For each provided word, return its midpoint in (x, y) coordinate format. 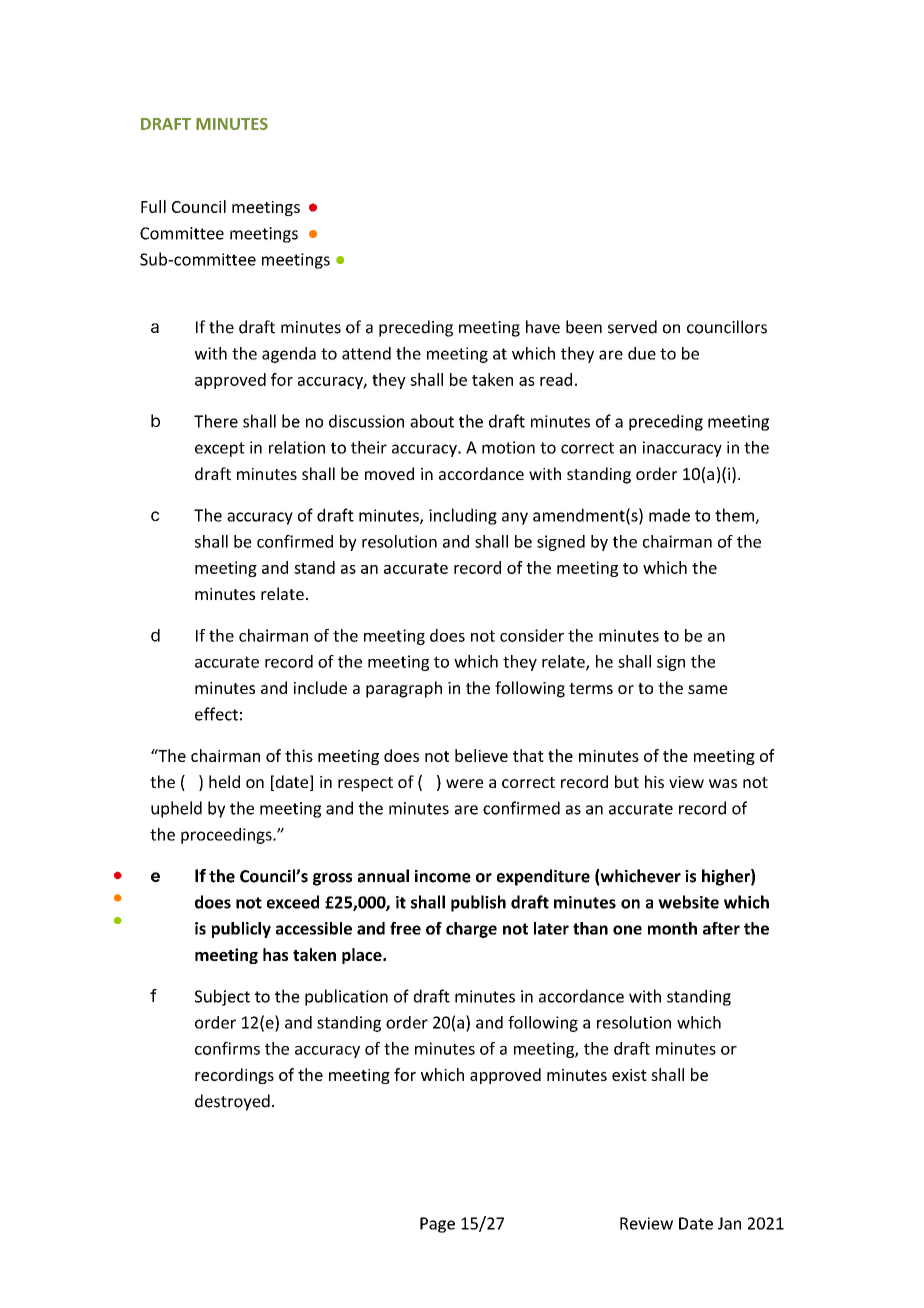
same (708, 689)
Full (153, 206)
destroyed (232, 1102)
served (632, 327)
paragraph (404, 689)
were (465, 783)
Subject (222, 997)
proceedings (227, 836)
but (627, 781)
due (642, 353)
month (672, 928)
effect (216, 714)
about (432, 421)
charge (471, 930)
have (543, 327)
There (216, 421)
